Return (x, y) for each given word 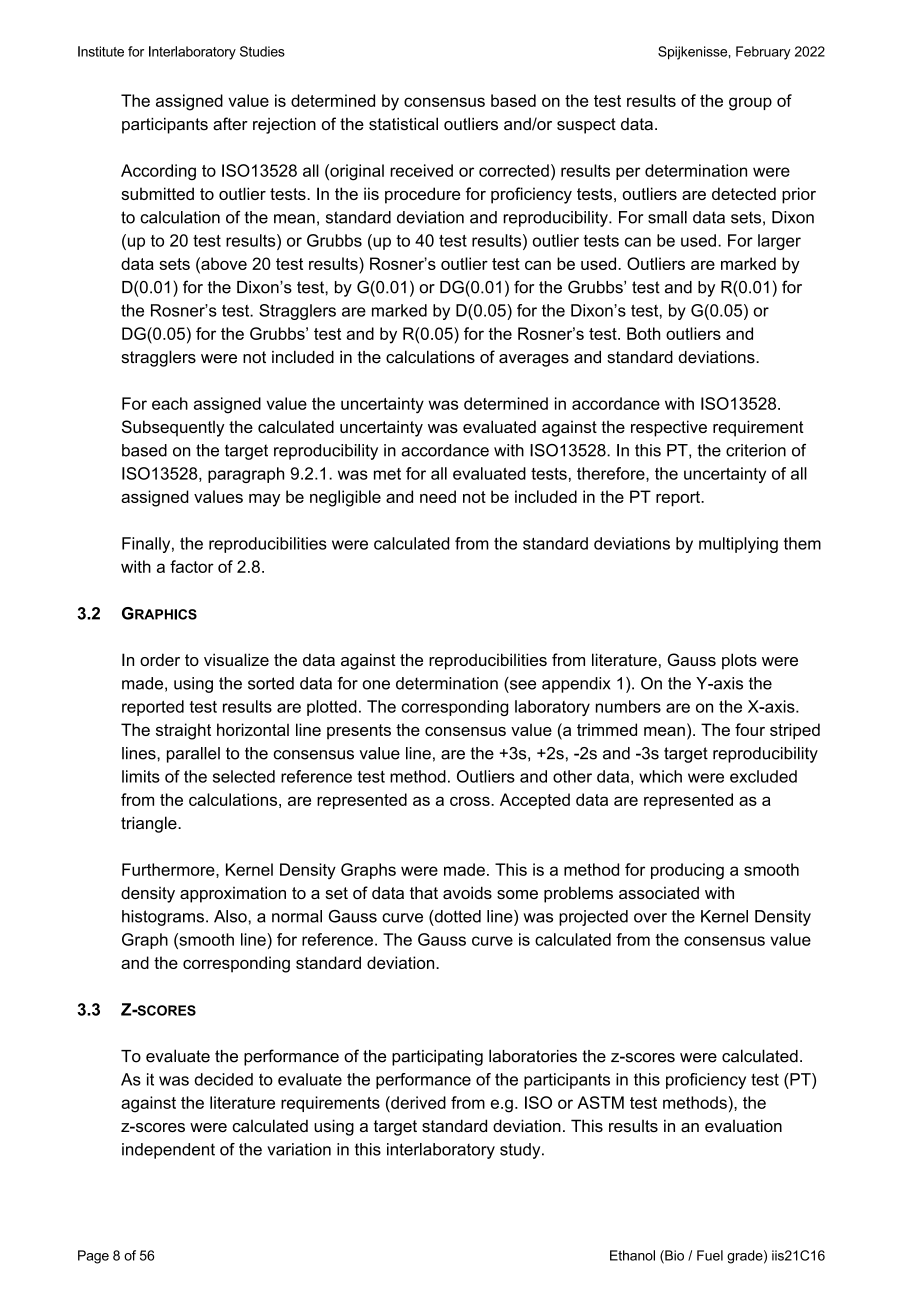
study (521, 1151)
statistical (403, 124)
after (230, 124)
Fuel (710, 1255)
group (750, 104)
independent (168, 1151)
